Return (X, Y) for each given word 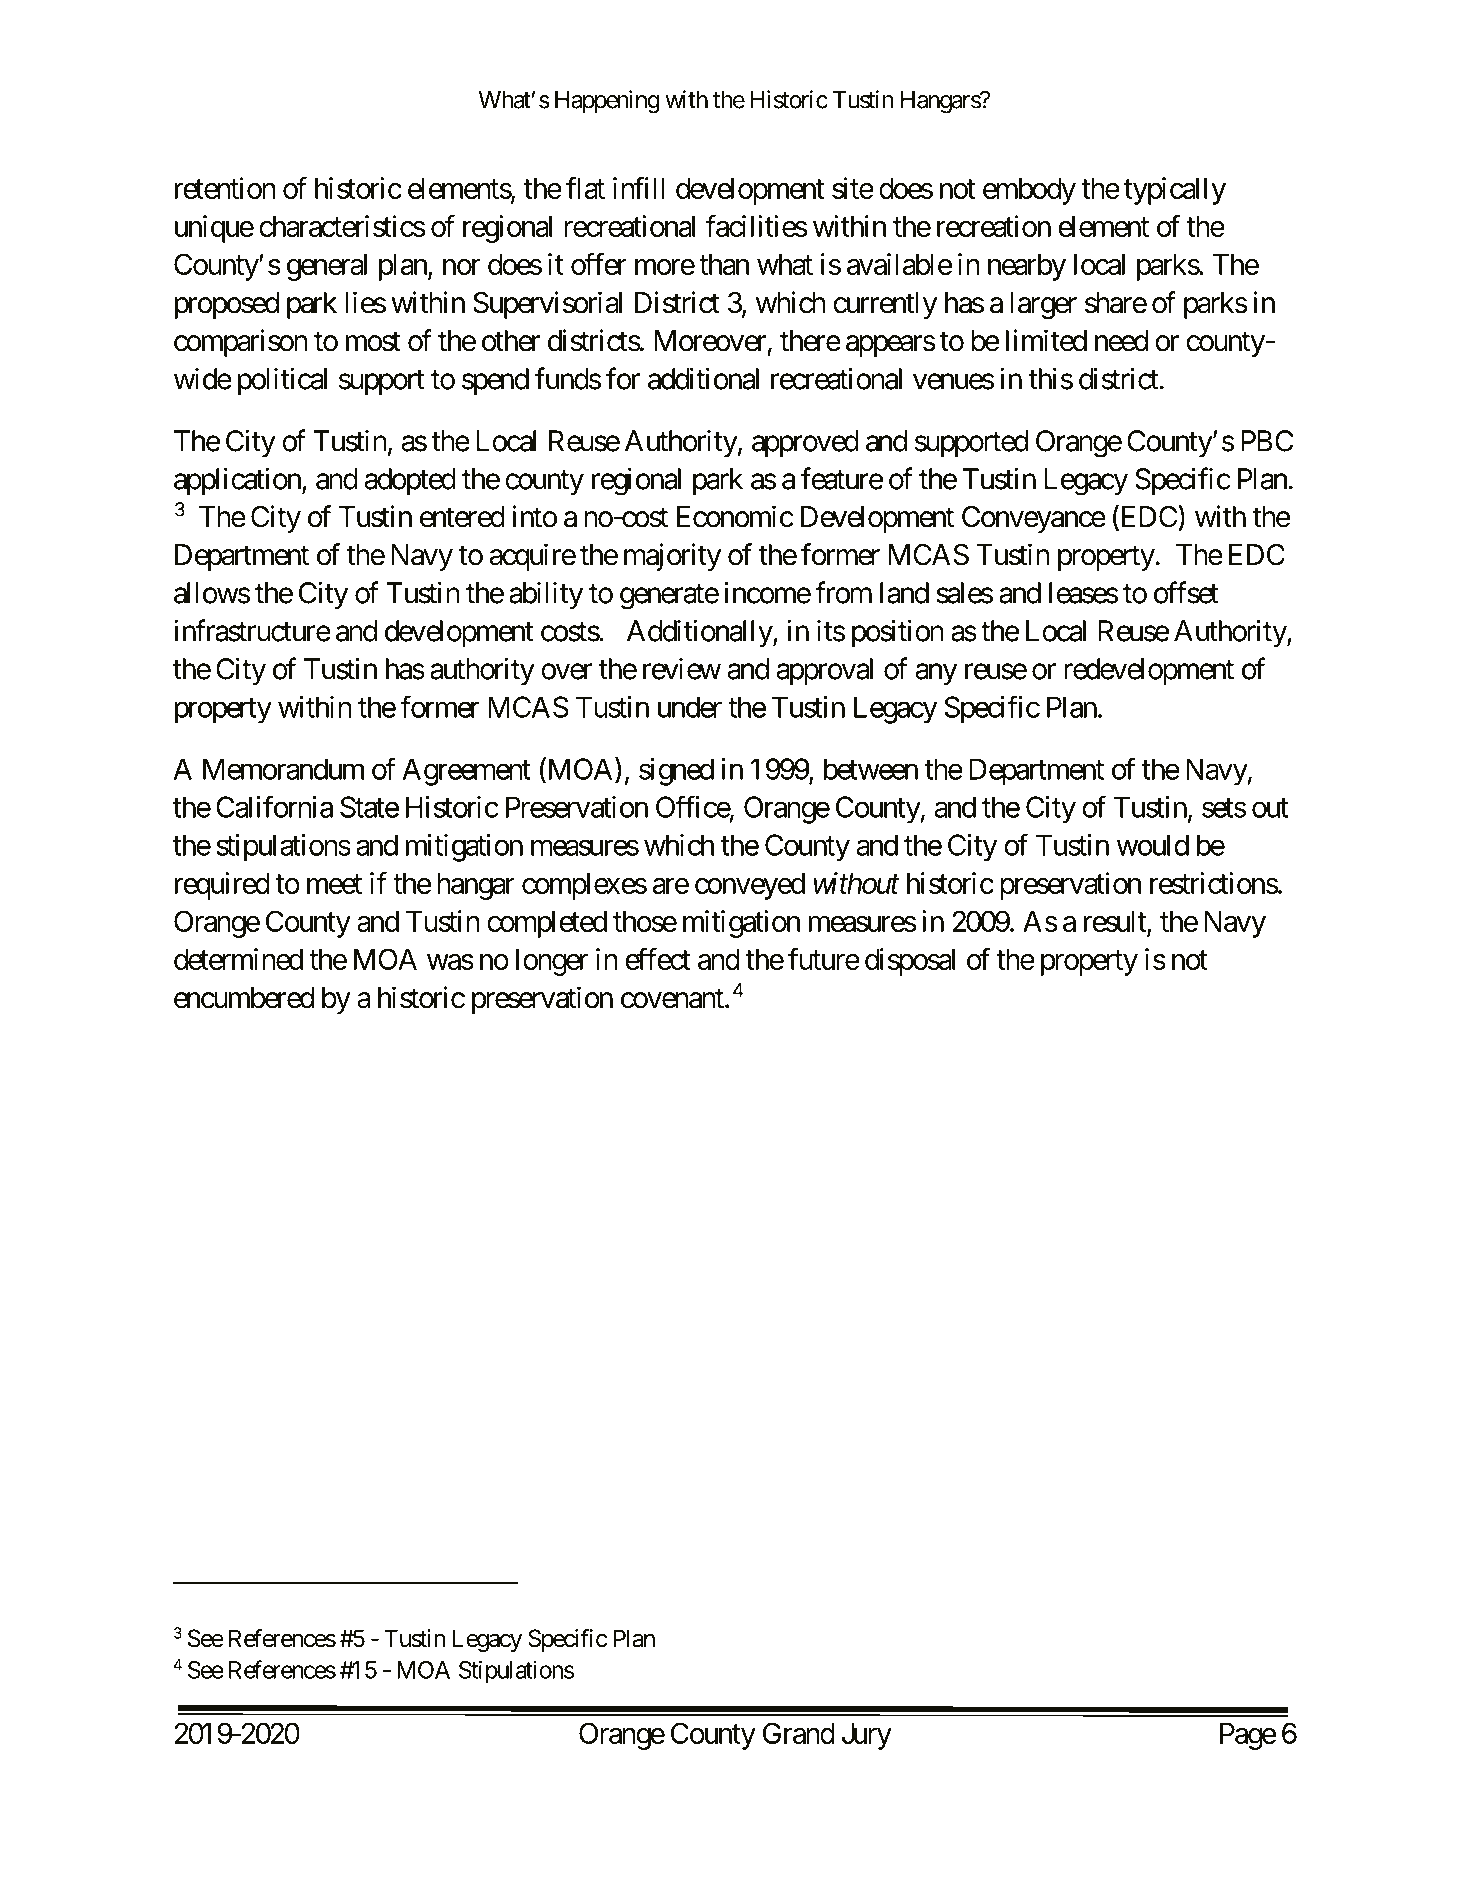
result (1116, 922)
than (724, 264)
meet (334, 884)
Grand (799, 1733)
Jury (867, 1736)
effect (657, 959)
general (327, 267)
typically (1175, 191)
